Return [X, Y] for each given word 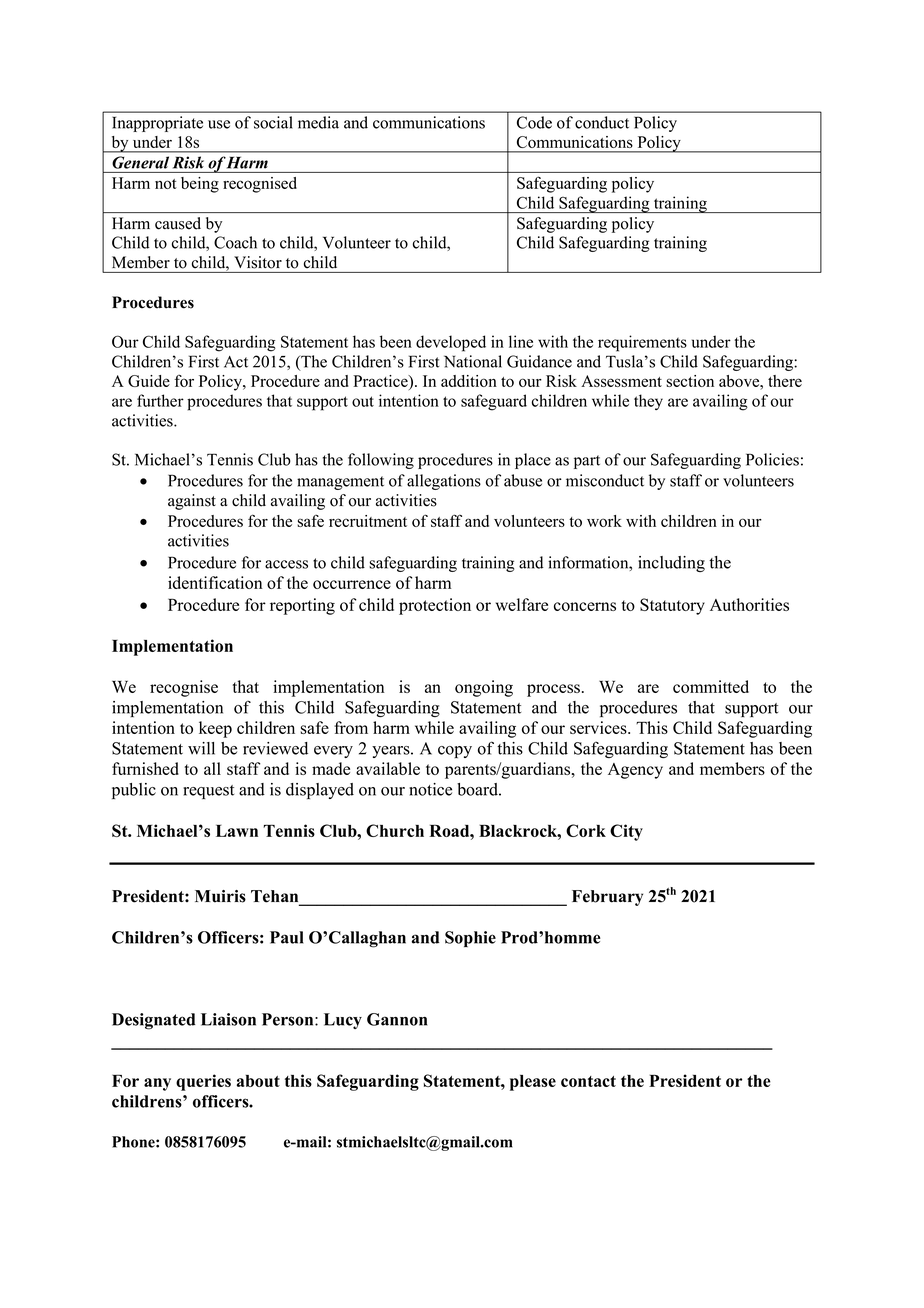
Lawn [237, 830]
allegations [444, 482]
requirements [642, 343]
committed [711, 686]
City [626, 832]
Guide [149, 381]
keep [215, 729]
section [690, 381]
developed [451, 343]
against [192, 502]
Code [534, 122]
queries [203, 1082]
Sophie [470, 939]
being [200, 185]
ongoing [484, 688]
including [671, 564]
